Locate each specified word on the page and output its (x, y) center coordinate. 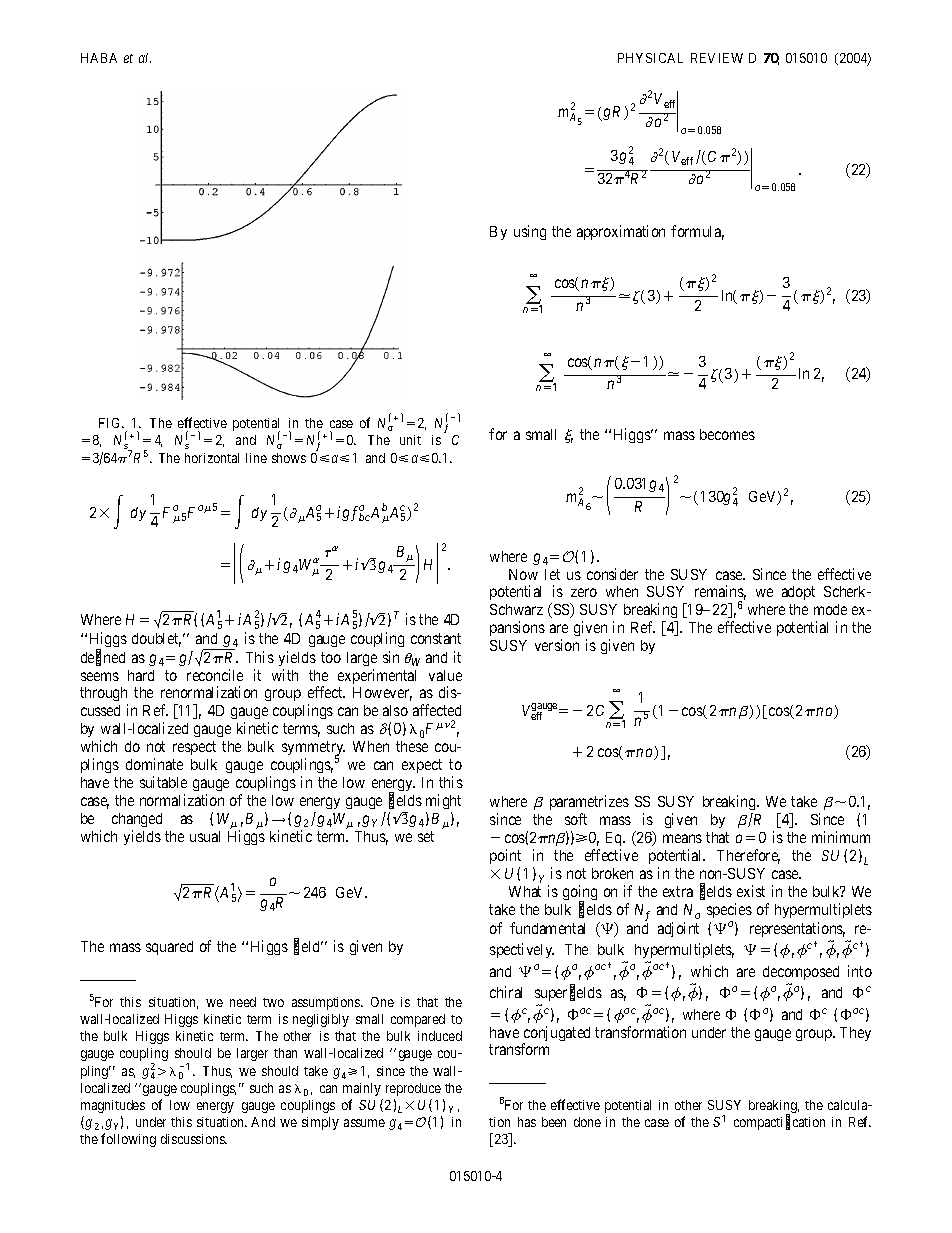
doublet (156, 640)
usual (205, 836)
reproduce (413, 1089)
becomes (727, 434)
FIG (111, 423)
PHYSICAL (650, 58)
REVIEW (717, 58)
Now (523, 574)
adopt (798, 593)
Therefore (748, 856)
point (505, 858)
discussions (193, 1139)
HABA (99, 58)
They (855, 1034)
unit (410, 440)
